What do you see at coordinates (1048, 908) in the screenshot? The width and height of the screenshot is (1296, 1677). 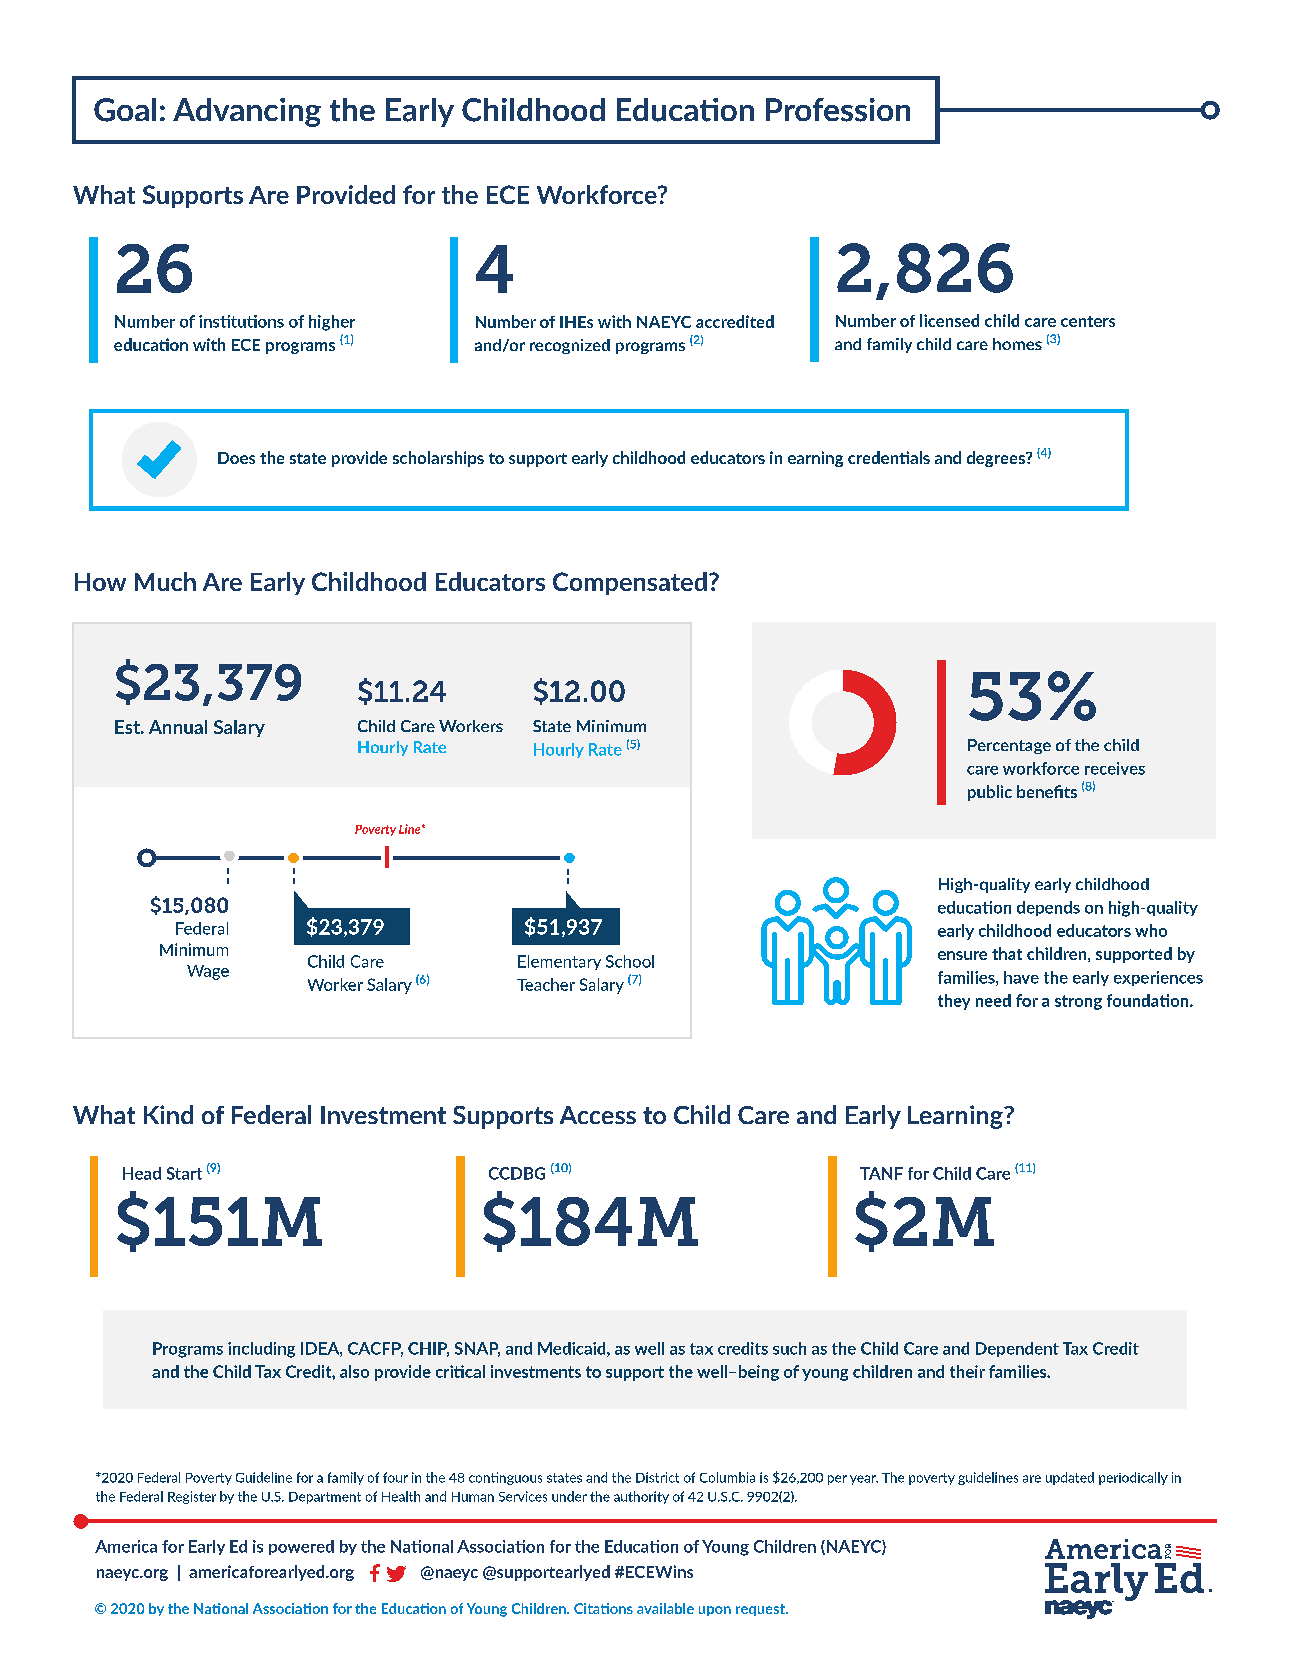 I see `depends` at bounding box center [1048, 908].
